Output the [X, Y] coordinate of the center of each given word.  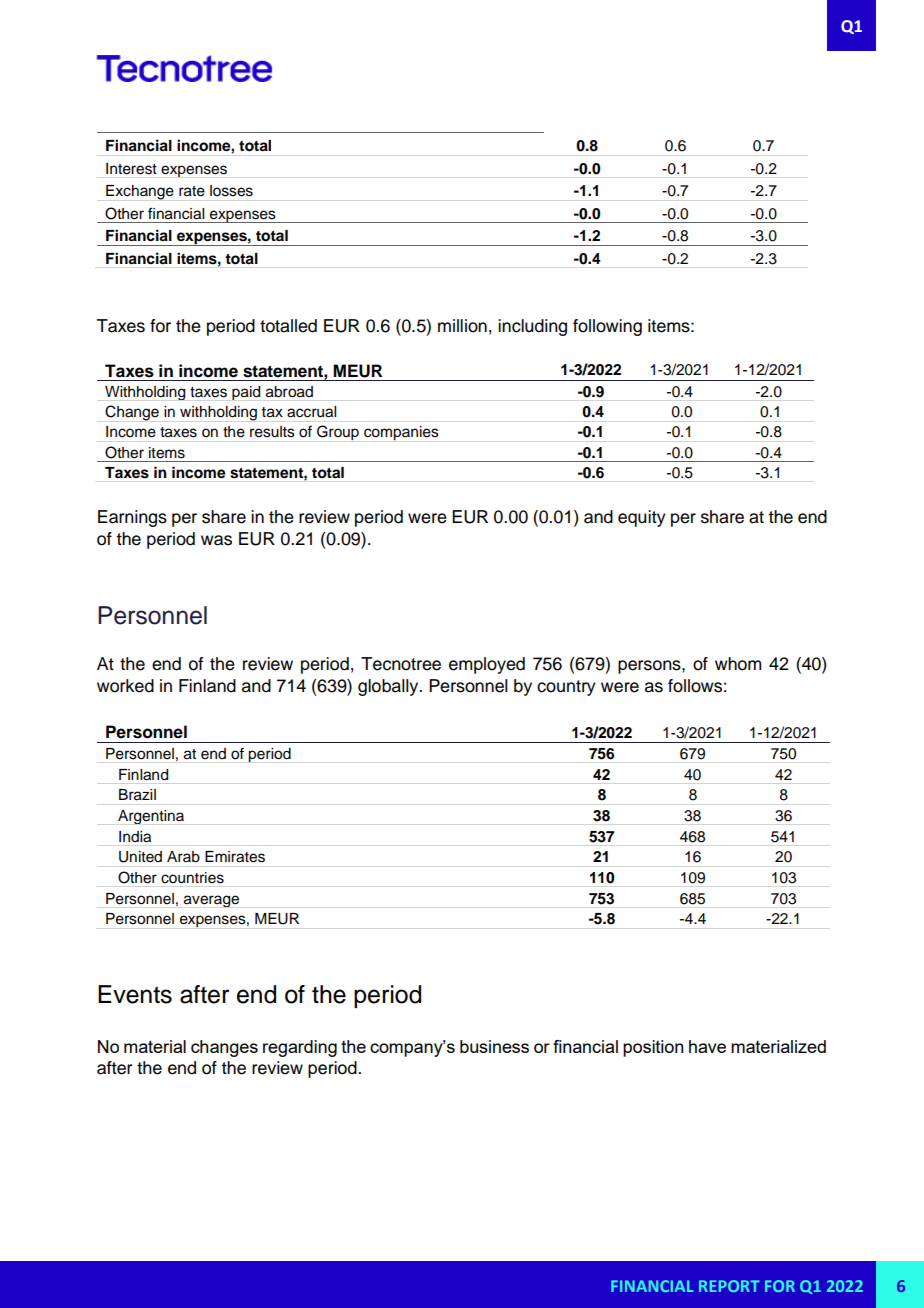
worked [125, 686]
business [494, 1046]
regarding [300, 1048]
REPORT [729, 1286]
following [607, 327]
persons [650, 667]
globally [389, 687]
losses [231, 191]
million [462, 326]
